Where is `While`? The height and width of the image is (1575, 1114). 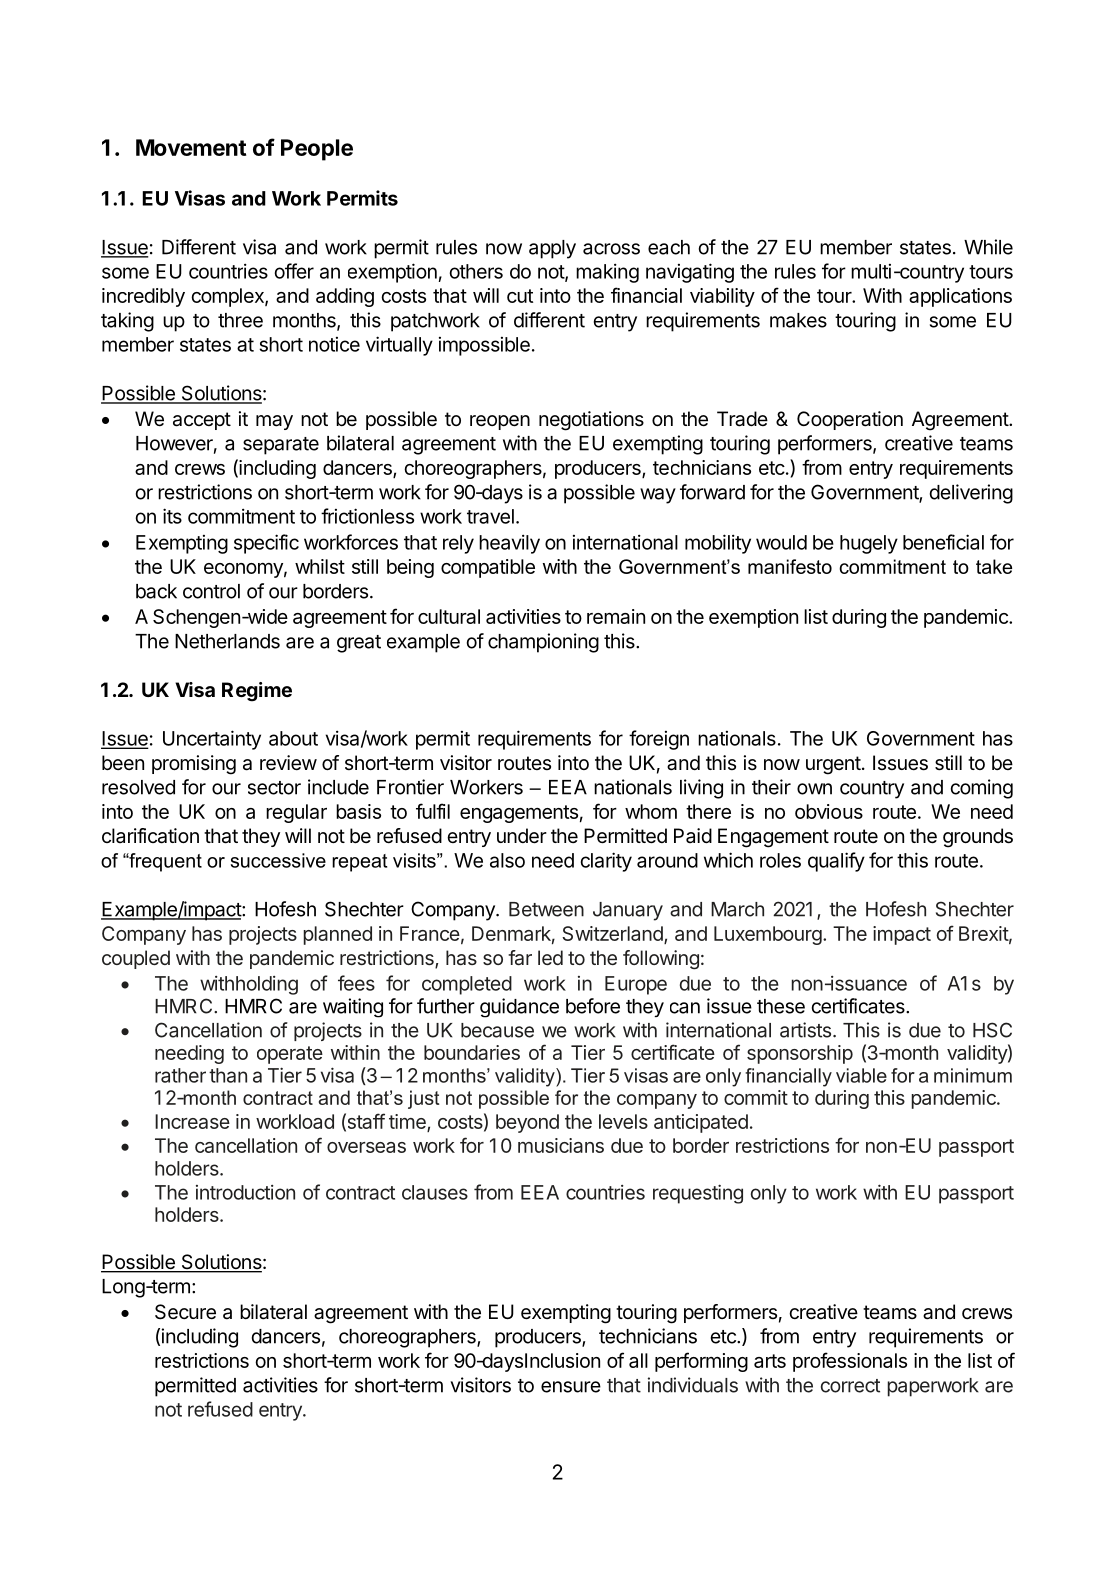
While is located at coordinates (988, 247).
